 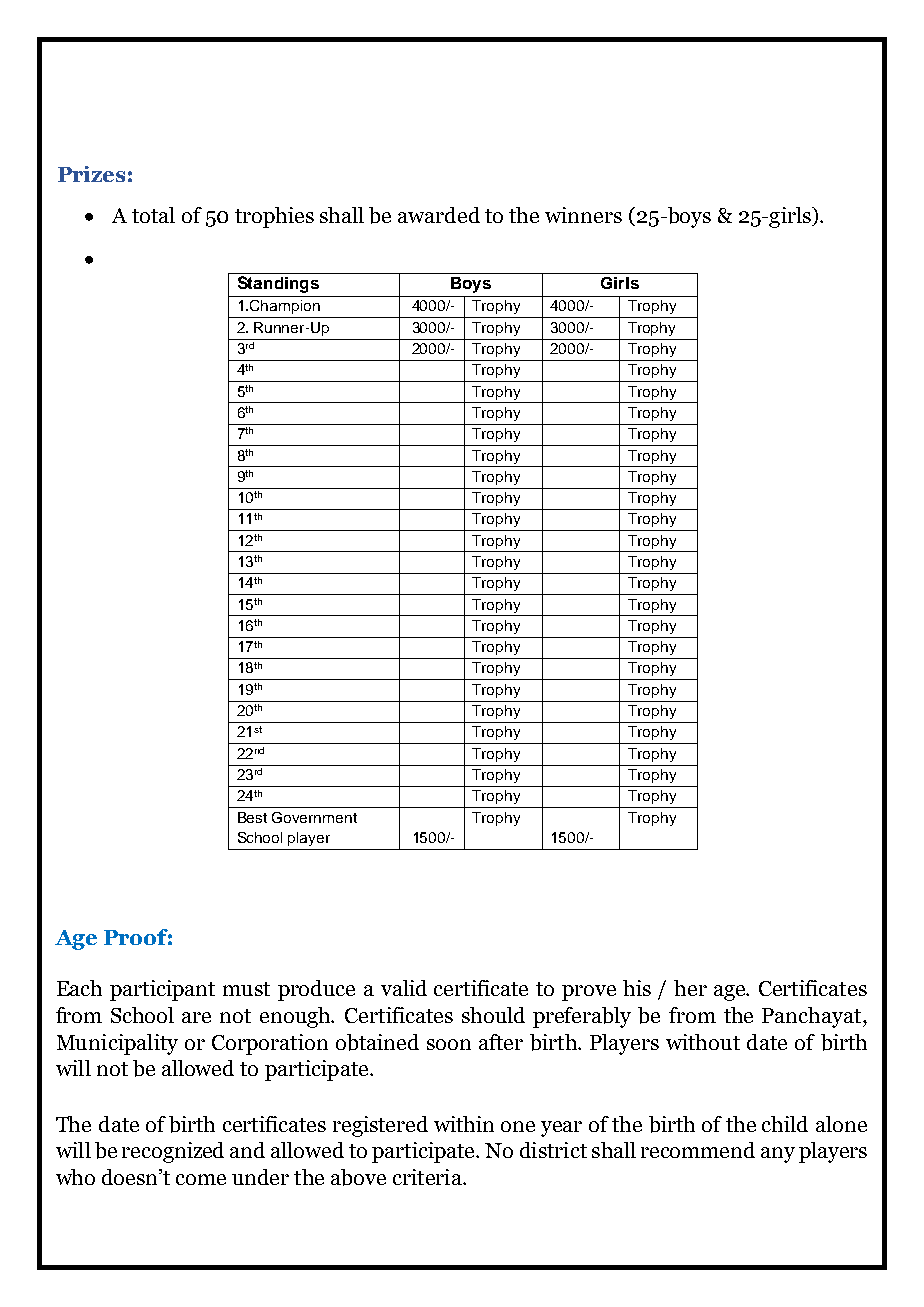 I want to click on Prizes, so click(x=91, y=174).
